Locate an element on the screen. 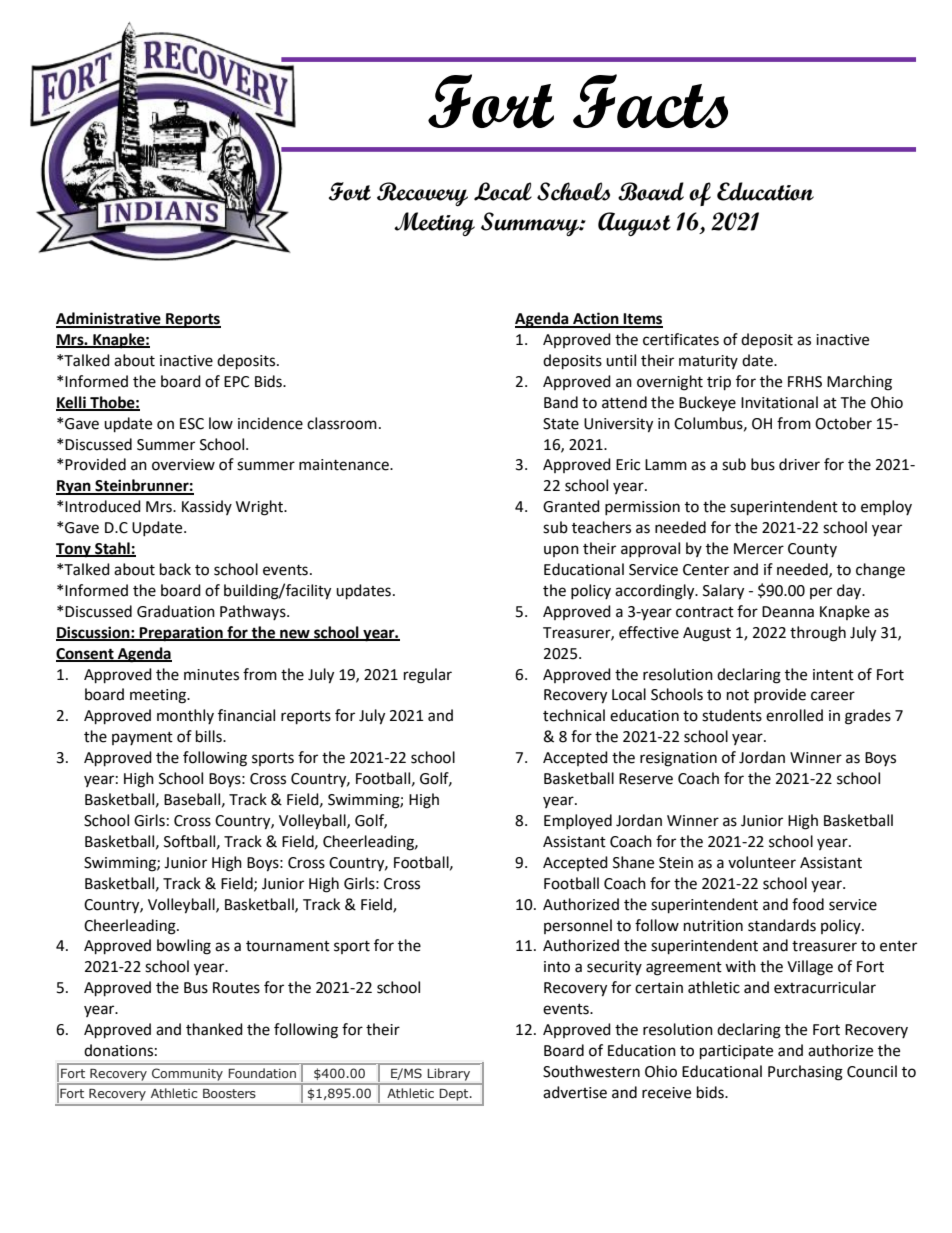 The image size is (952, 1233). Facts is located at coordinates (650, 101).
